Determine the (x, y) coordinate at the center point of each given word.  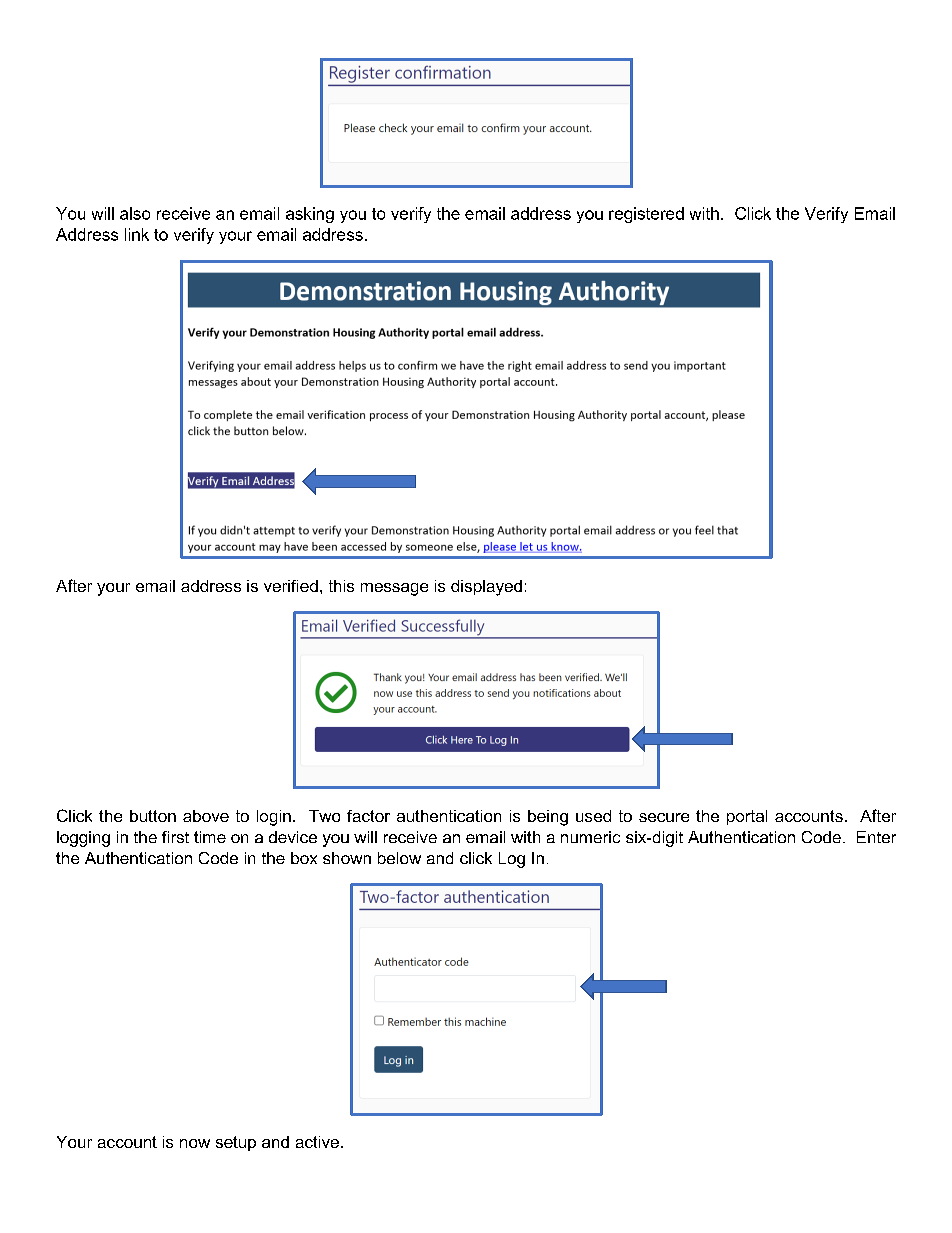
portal (747, 817)
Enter (876, 837)
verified (291, 586)
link (137, 234)
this (341, 586)
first (175, 837)
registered (646, 215)
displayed (486, 588)
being (548, 818)
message (394, 589)
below (399, 858)
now (195, 1143)
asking (310, 215)
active (317, 1142)
